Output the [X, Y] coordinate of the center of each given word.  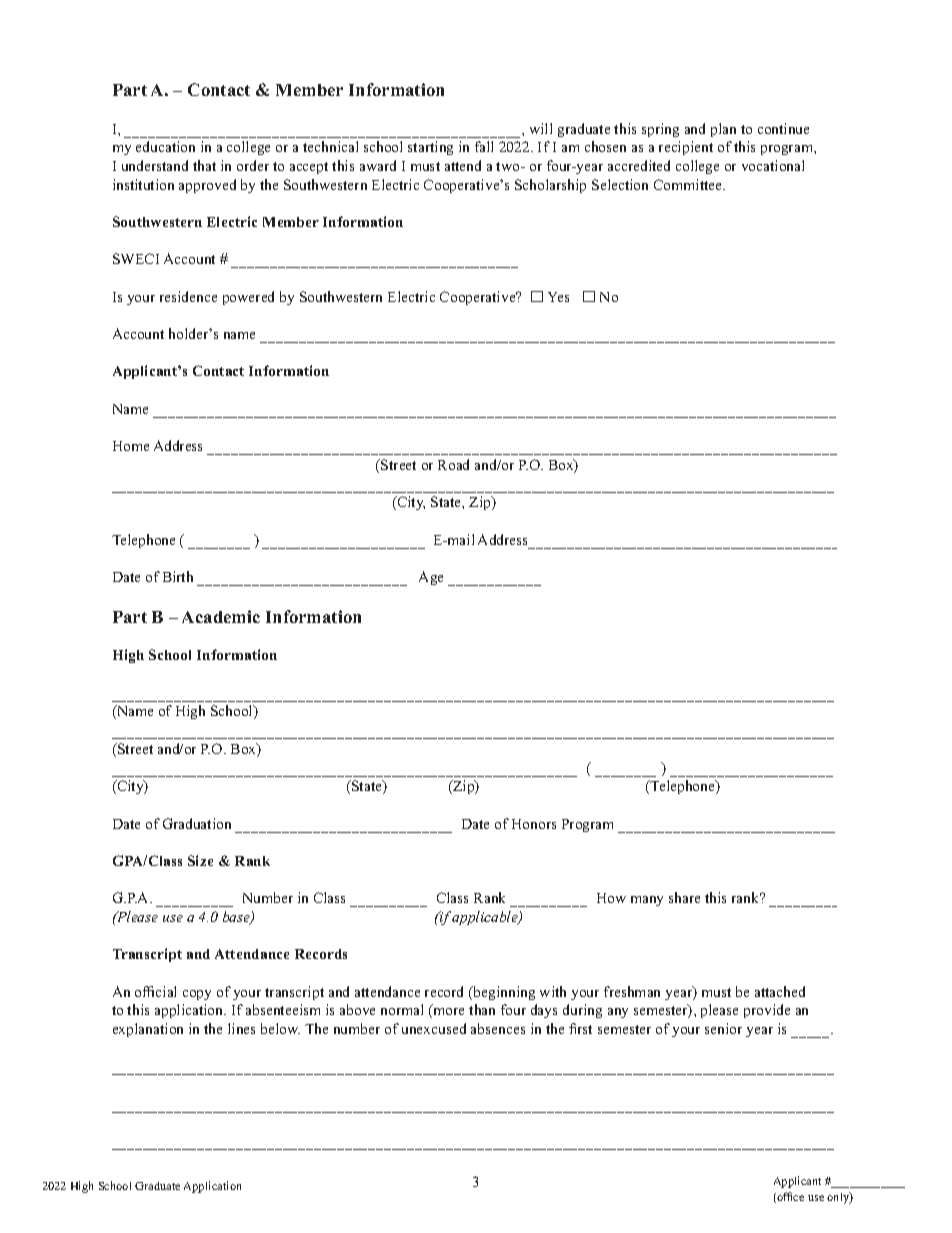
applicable [486, 918]
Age [431, 578]
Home [131, 446]
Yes [558, 297]
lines [241, 1028]
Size [200, 860]
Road [453, 464]
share [684, 897]
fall [484, 146]
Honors [534, 824]
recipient [686, 148]
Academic [221, 616]
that [204, 165]
